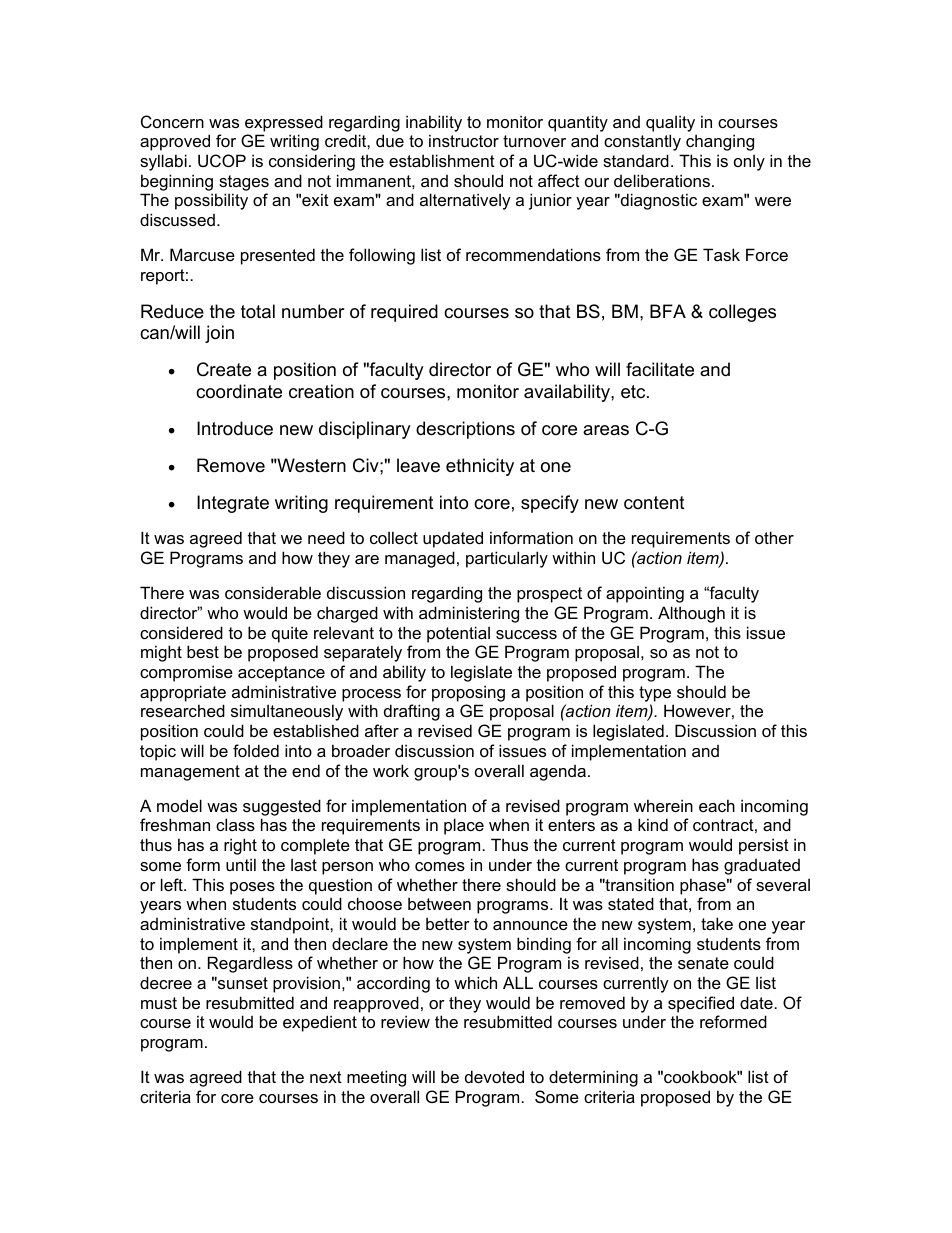 The height and width of the image is (1233, 952). Describe the element at coordinates (183, 693) in the image. I see `appropriate` at that location.
